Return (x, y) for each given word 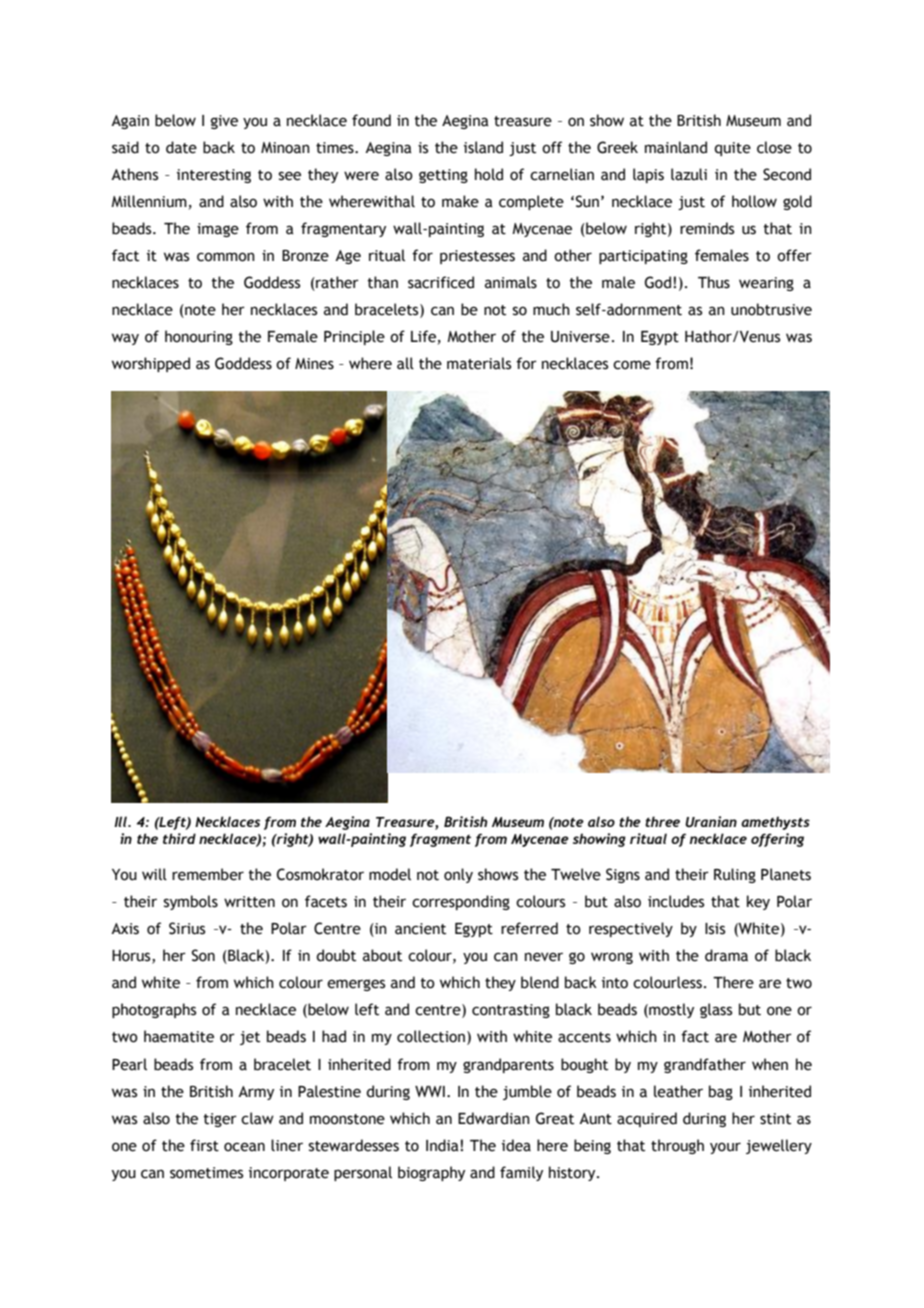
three (662, 821)
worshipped (151, 364)
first (204, 1145)
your (725, 1148)
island (483, 147)
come (632, 365)
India (443, 1145)
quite (732, 149)
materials (479, 363)
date (181, 147)
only (458, 875)
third (179, 838)
